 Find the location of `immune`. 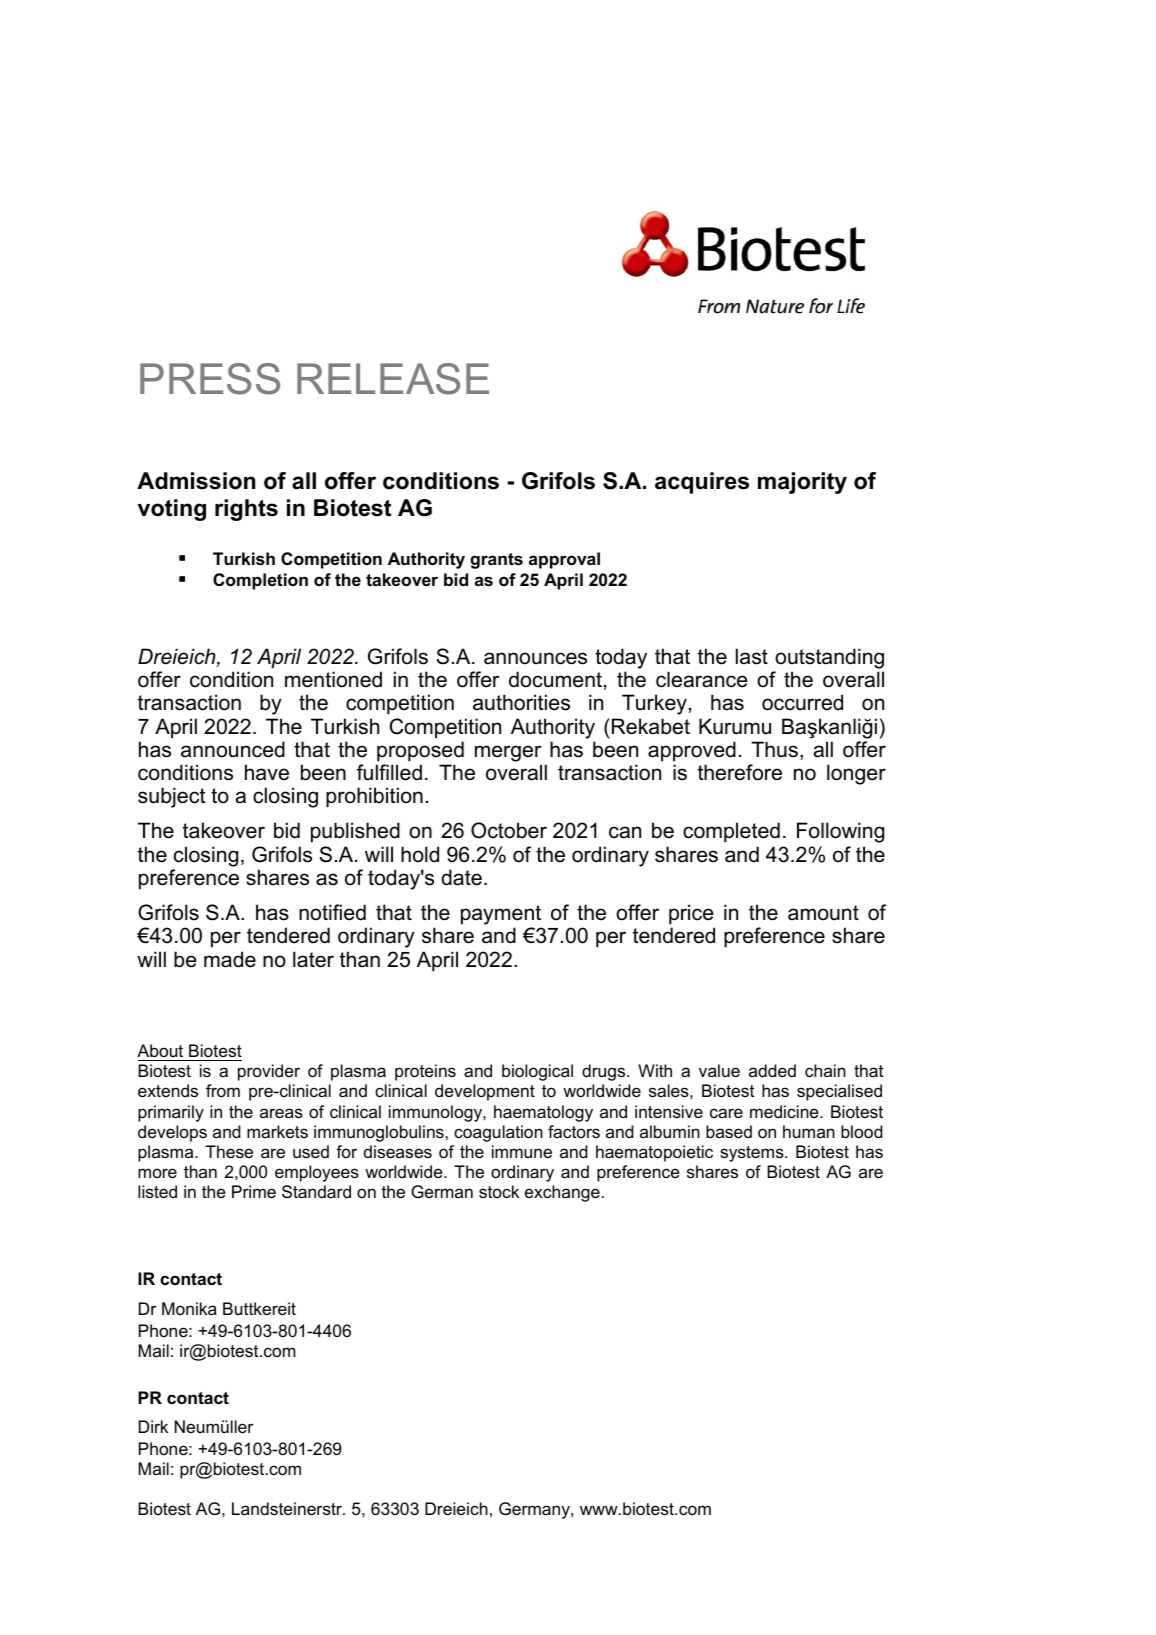

immune is located at coordinates (522, 1151).
